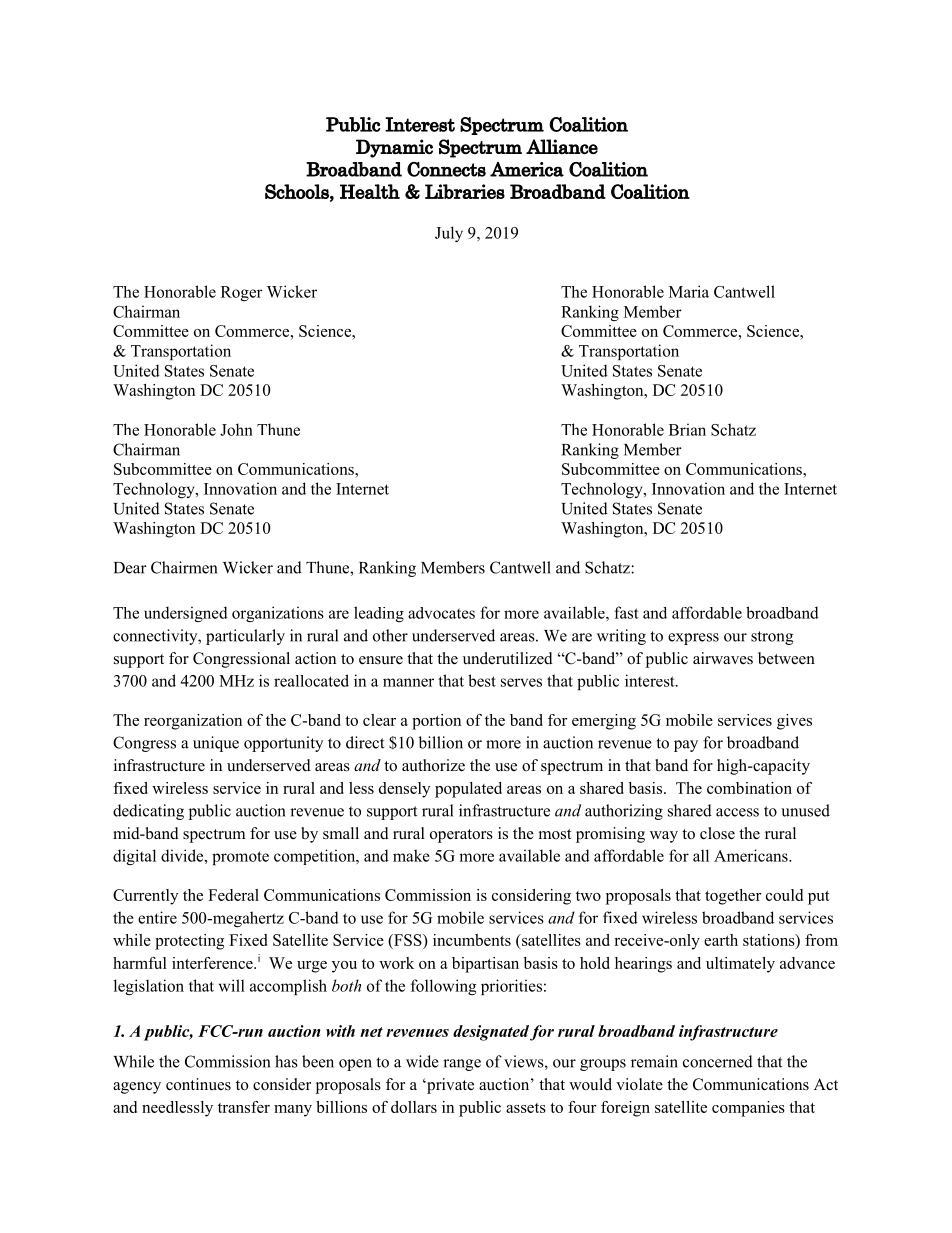 The height and width of the page is (1233, 952). I want to click on combination, so click(749, 788).
